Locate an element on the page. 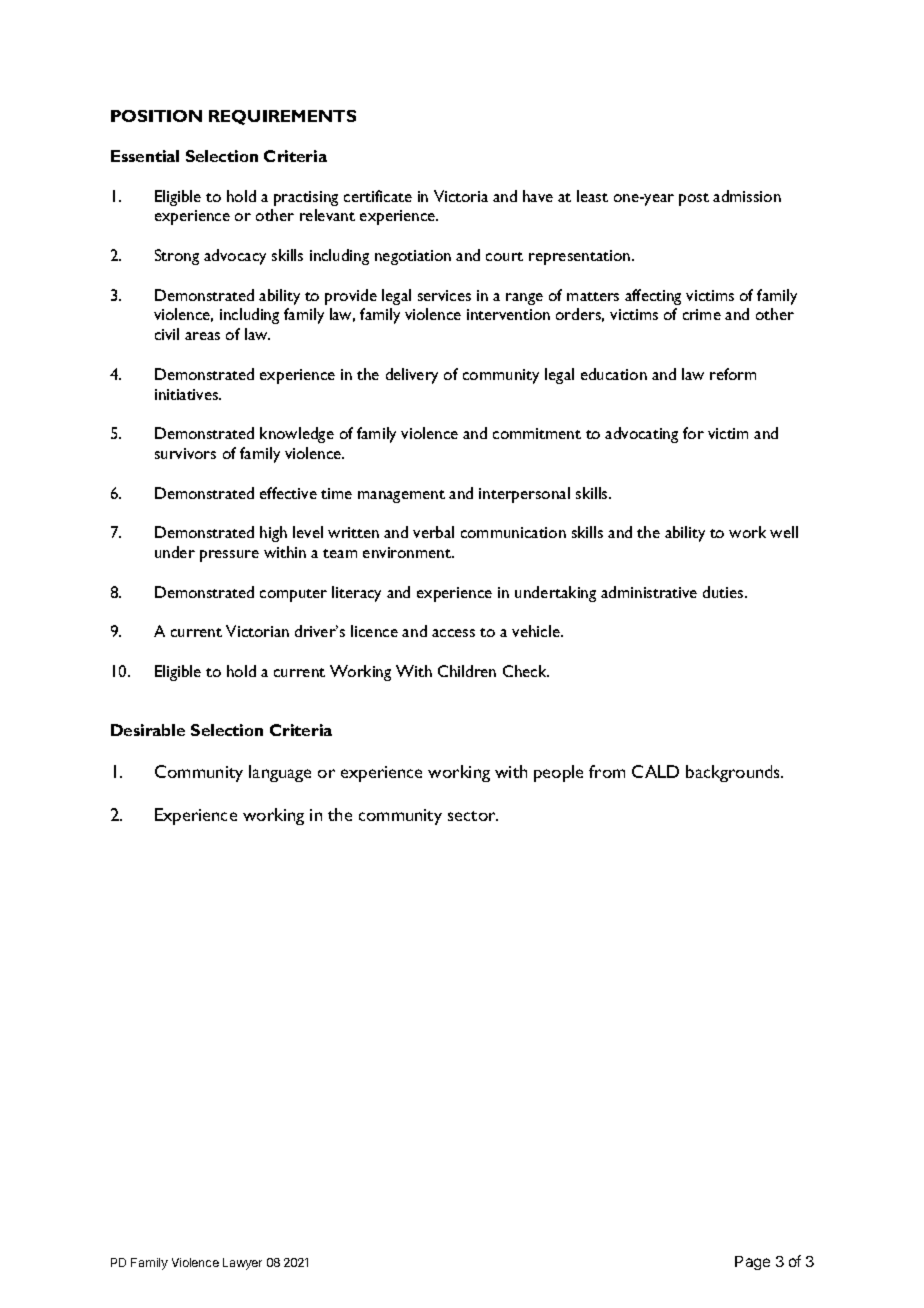 The height and width of the page is (1308, 924). Lawyer is located at coordinates (242, 1264).
